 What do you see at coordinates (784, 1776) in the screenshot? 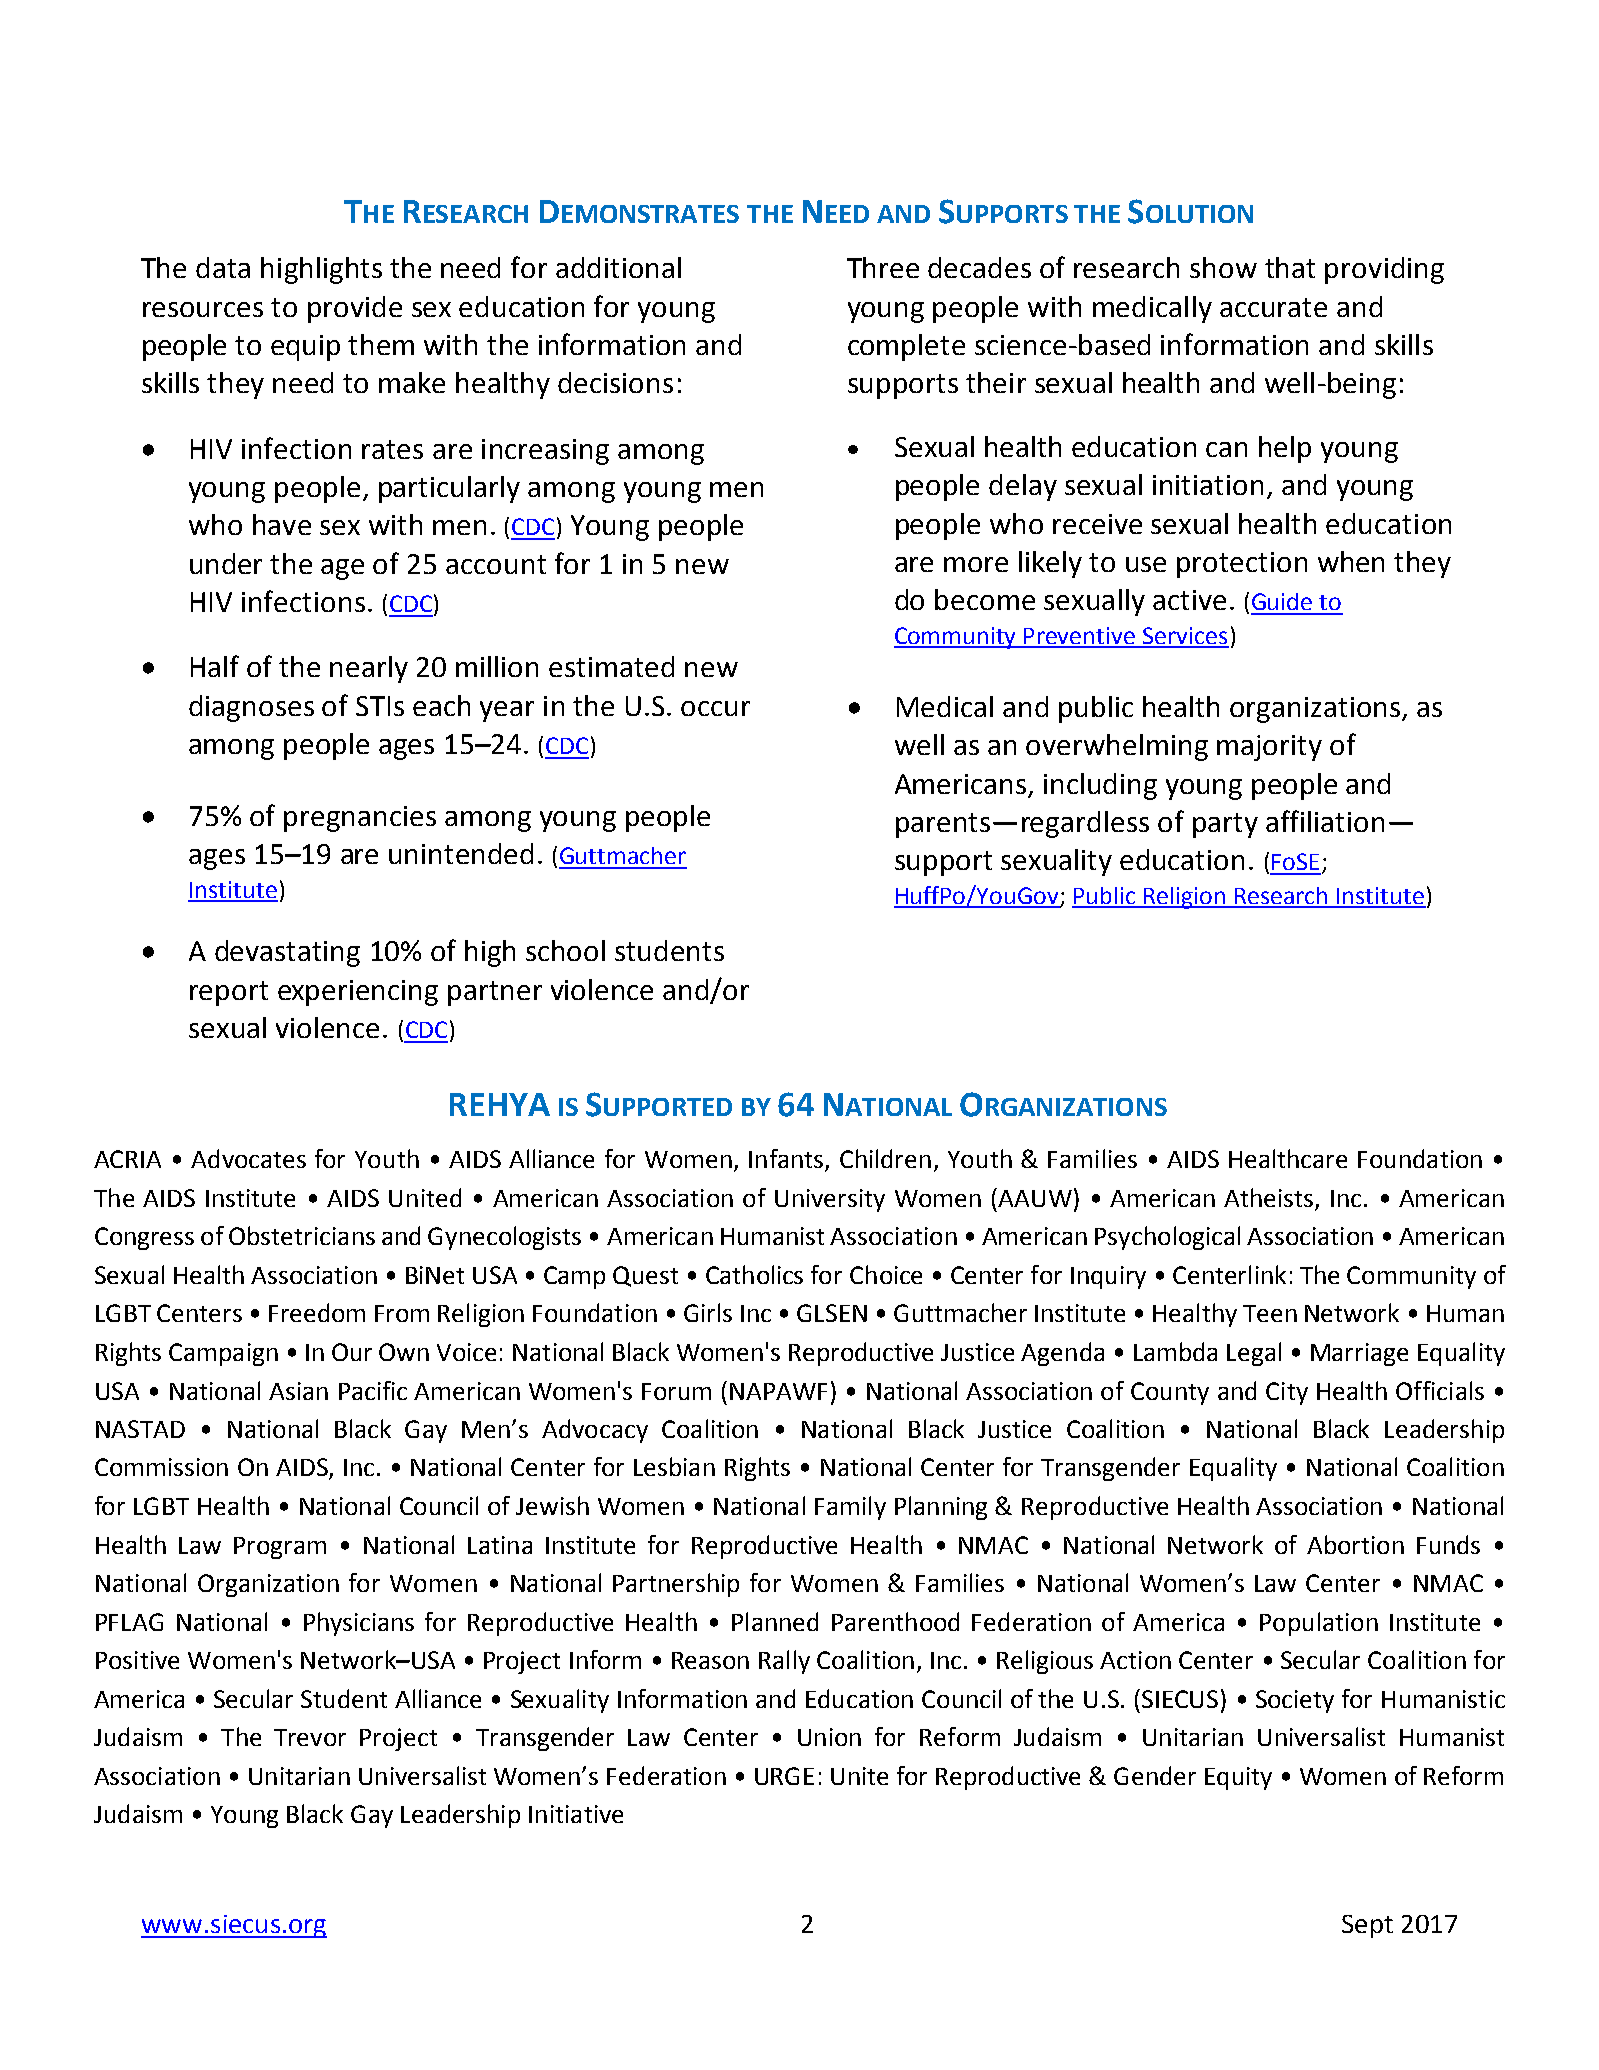
I see `URGE` at bounding box center [784, 1776].
